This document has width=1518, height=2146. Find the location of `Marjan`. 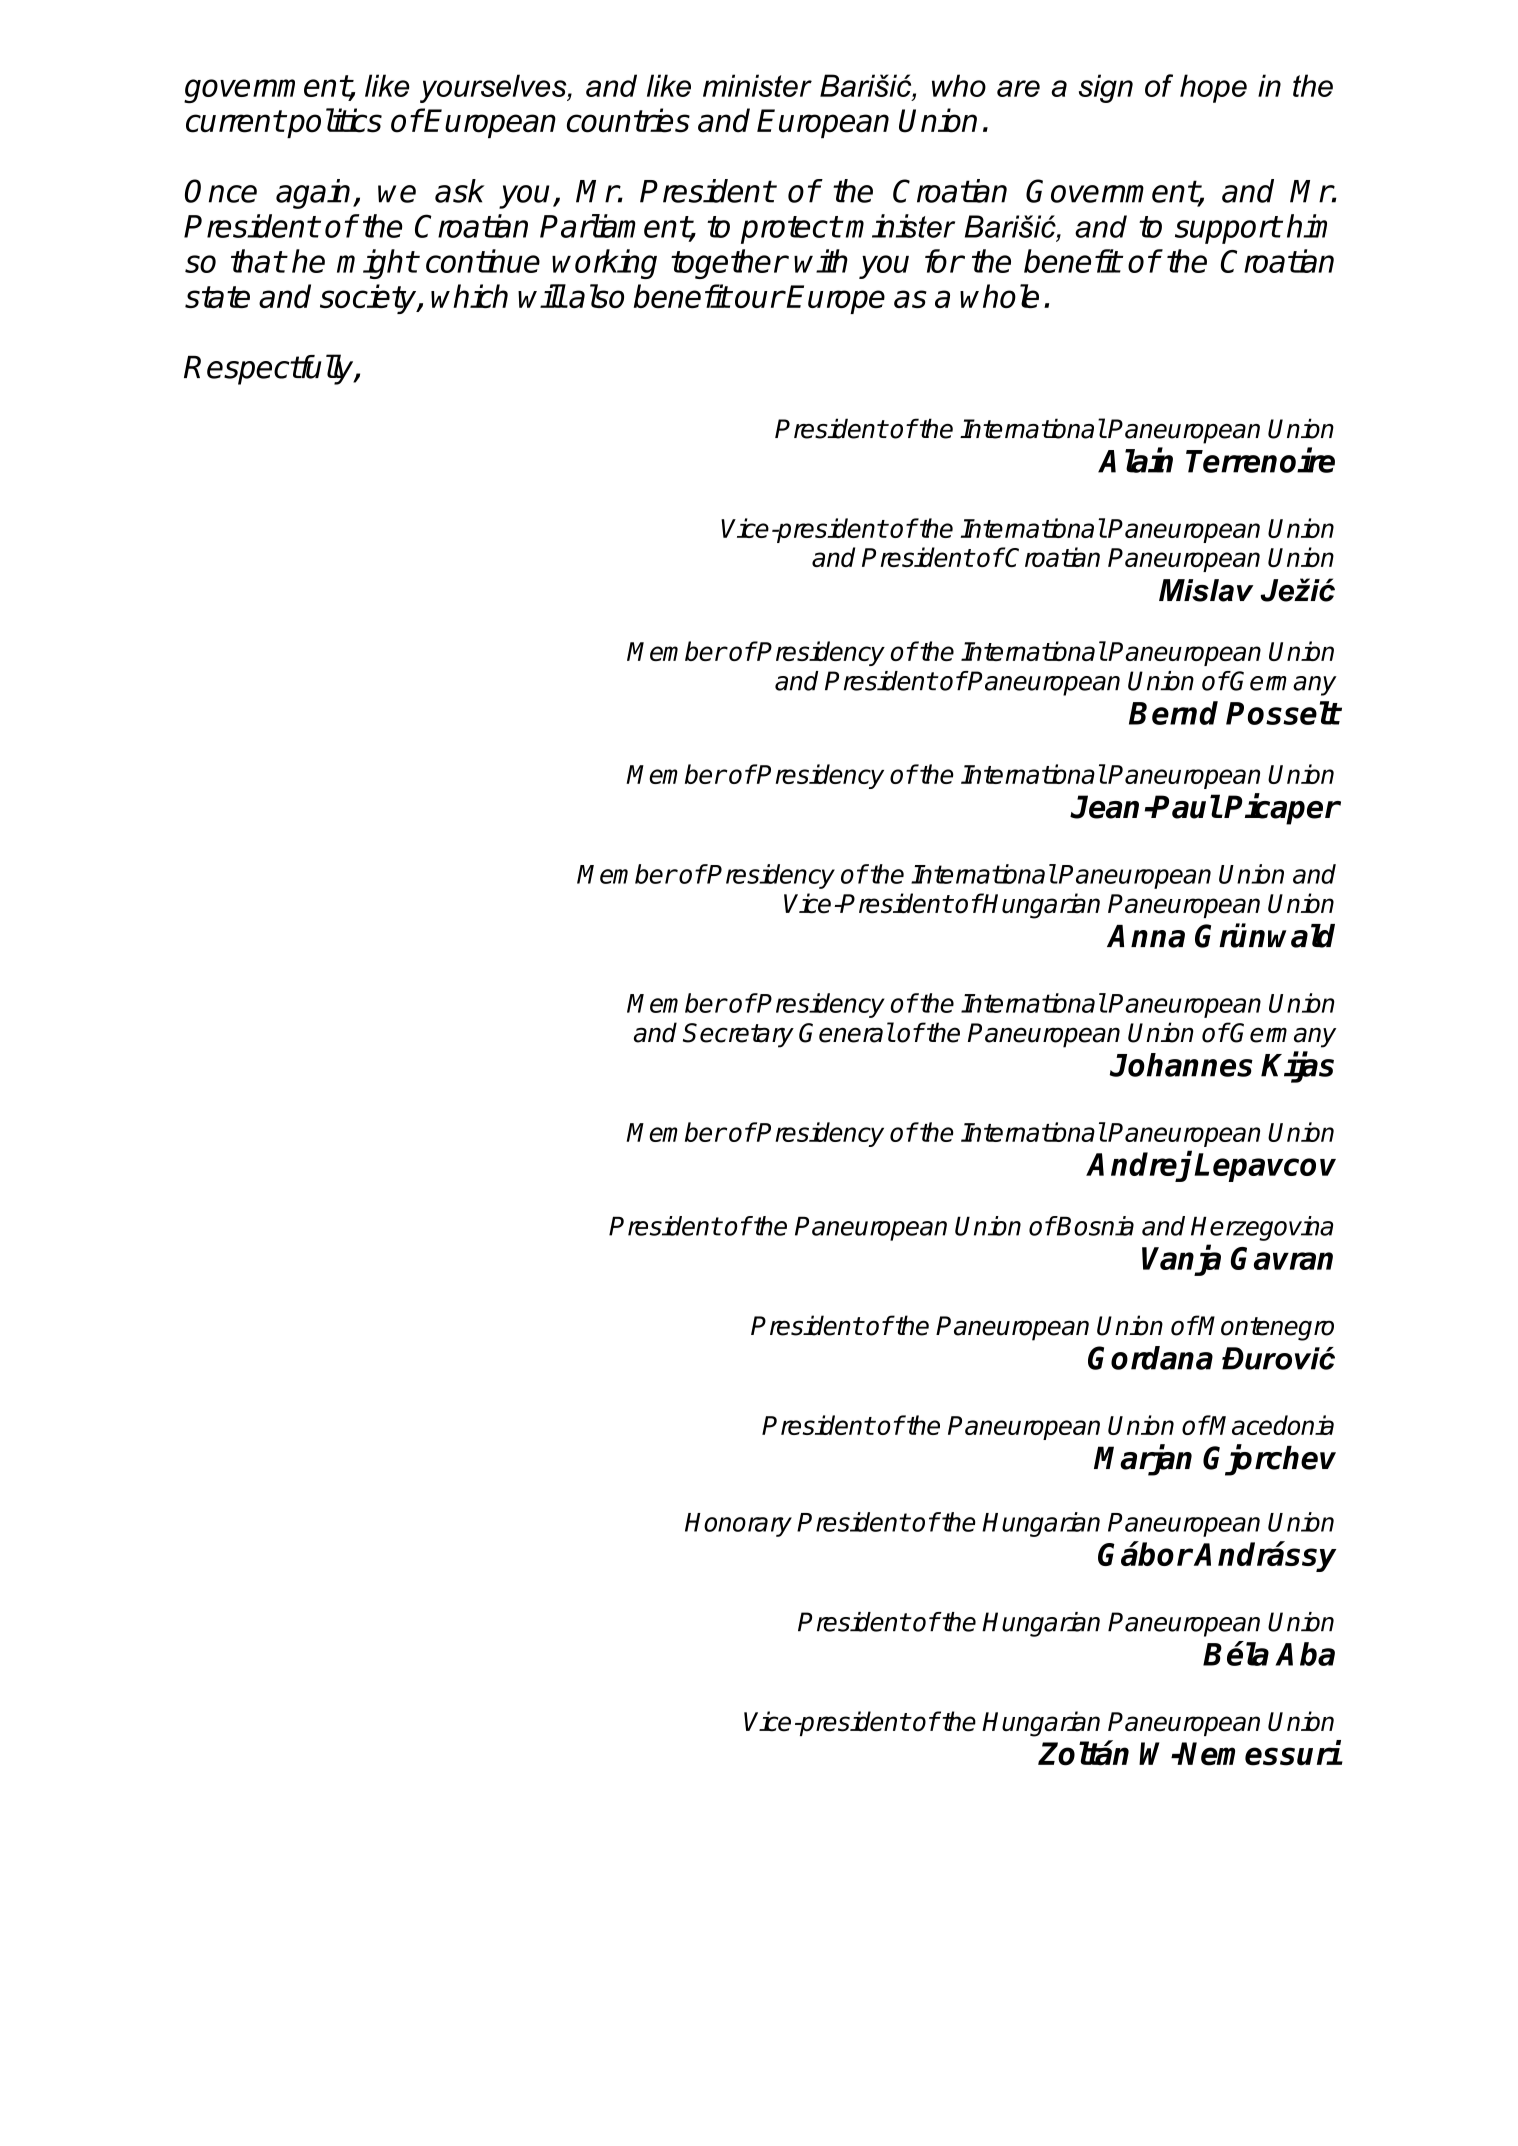

Marjan is located at coordinates (1143, 1460).
